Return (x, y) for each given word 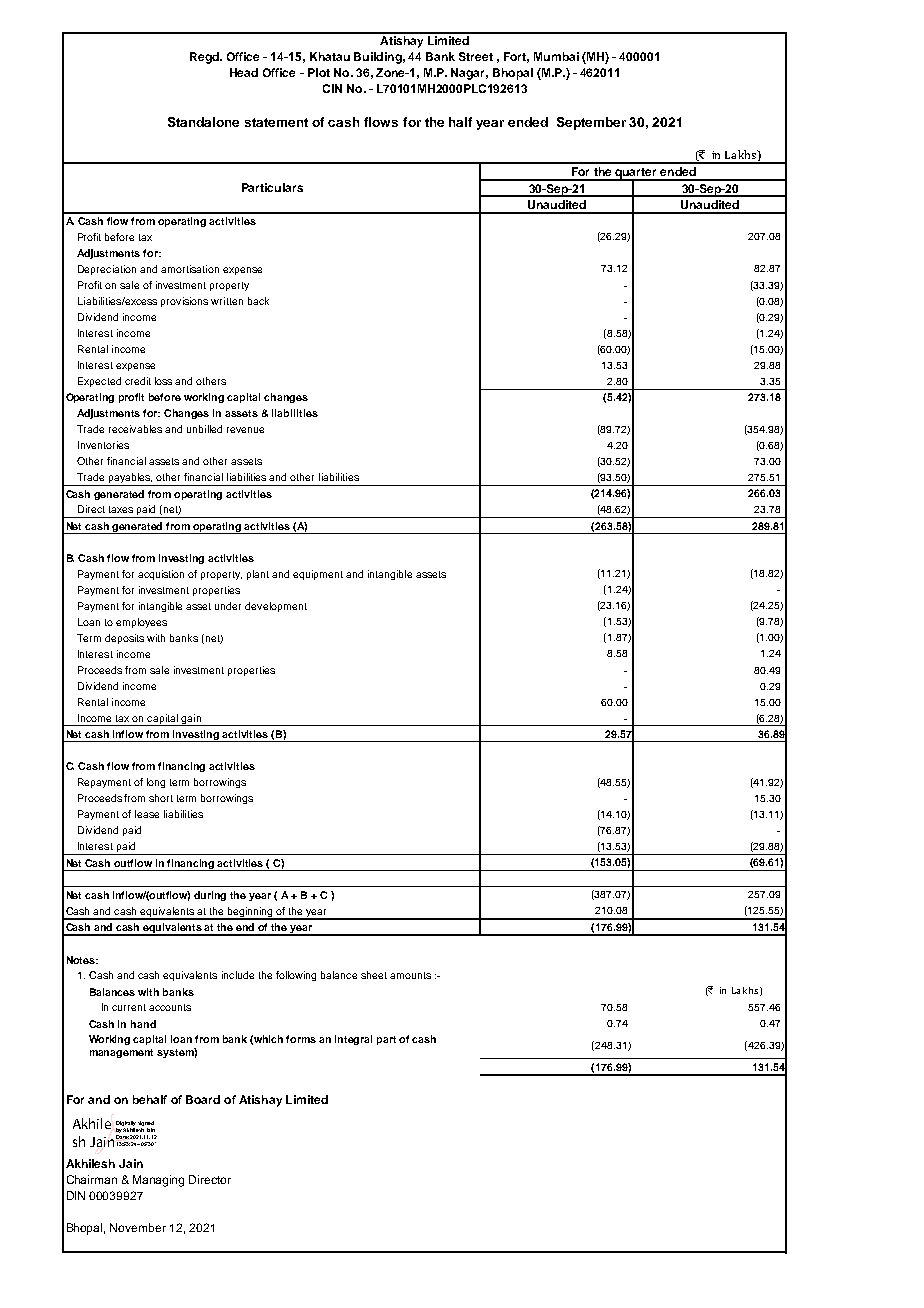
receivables (135, 429)
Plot (319, 72)
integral (353, 1040)
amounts (410, 975)
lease (147, 814)
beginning (250, 913)
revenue (245, 430)
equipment (318, 575)
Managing (158, 1181)
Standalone (203, 122)
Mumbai (556, 56)
